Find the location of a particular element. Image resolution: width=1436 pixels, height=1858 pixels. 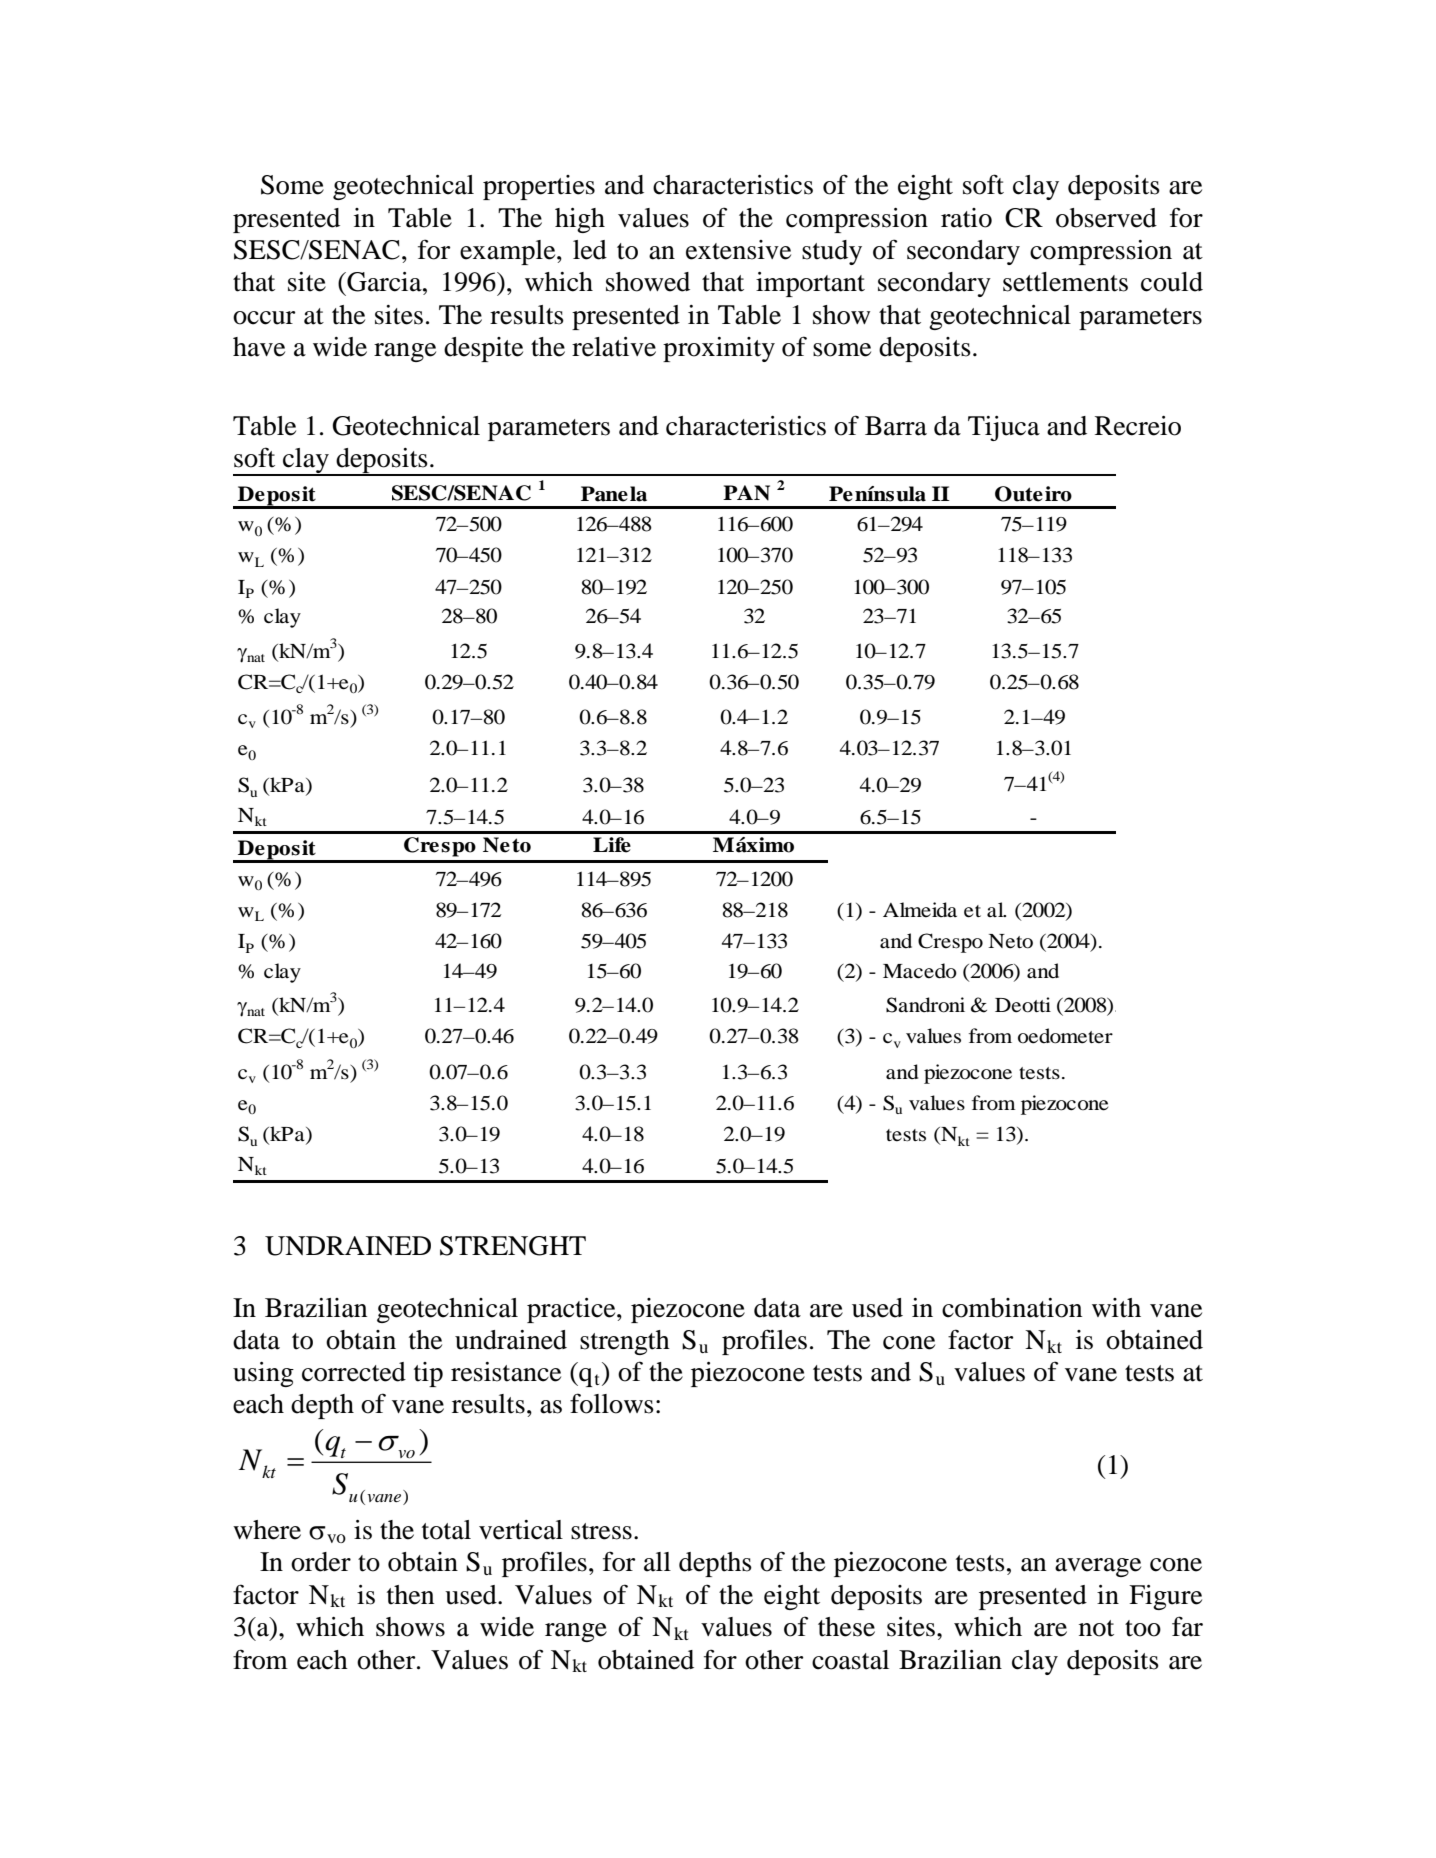

observed is located at coordinates (1106, 218).
